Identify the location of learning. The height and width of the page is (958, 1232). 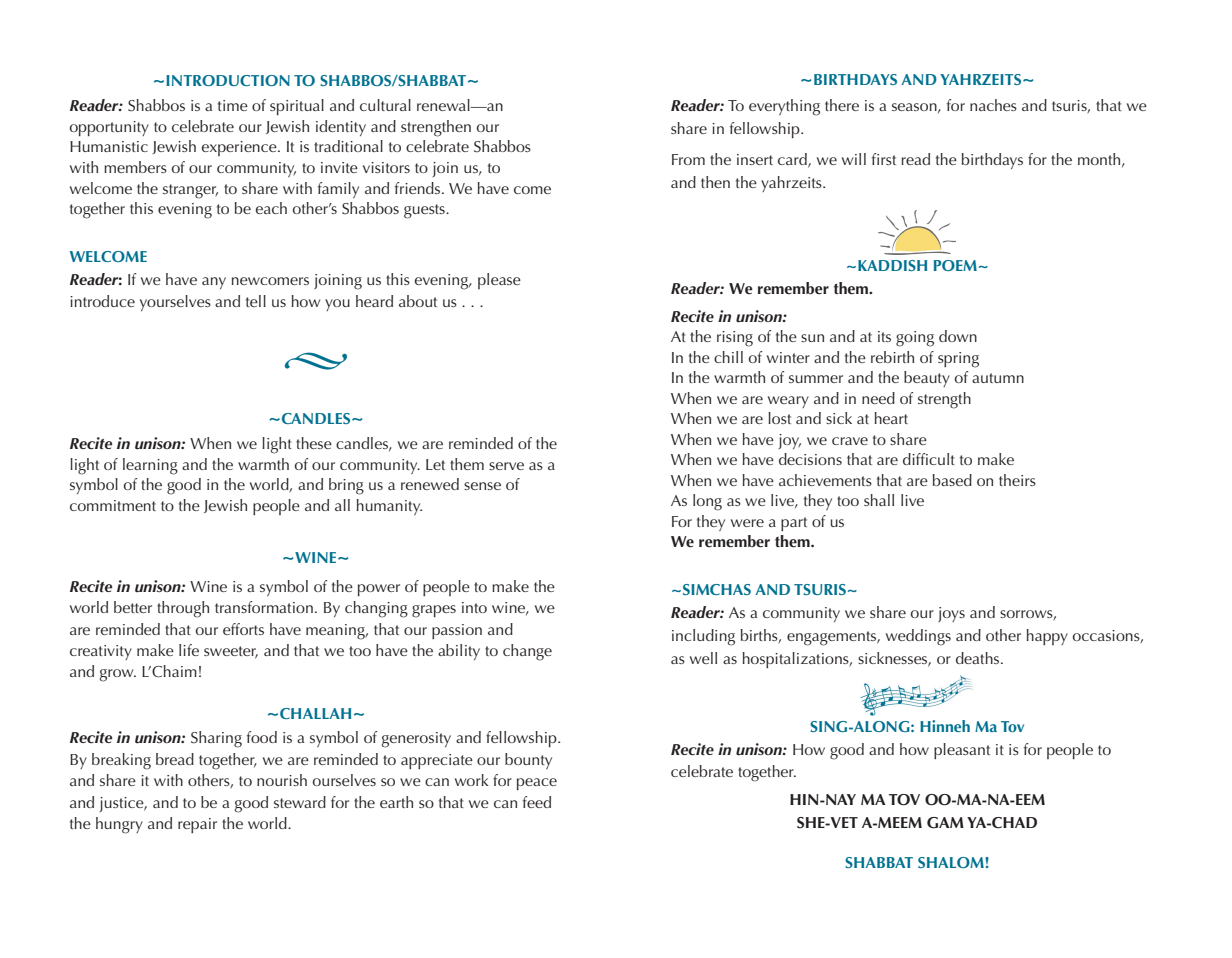
(150, 466).
